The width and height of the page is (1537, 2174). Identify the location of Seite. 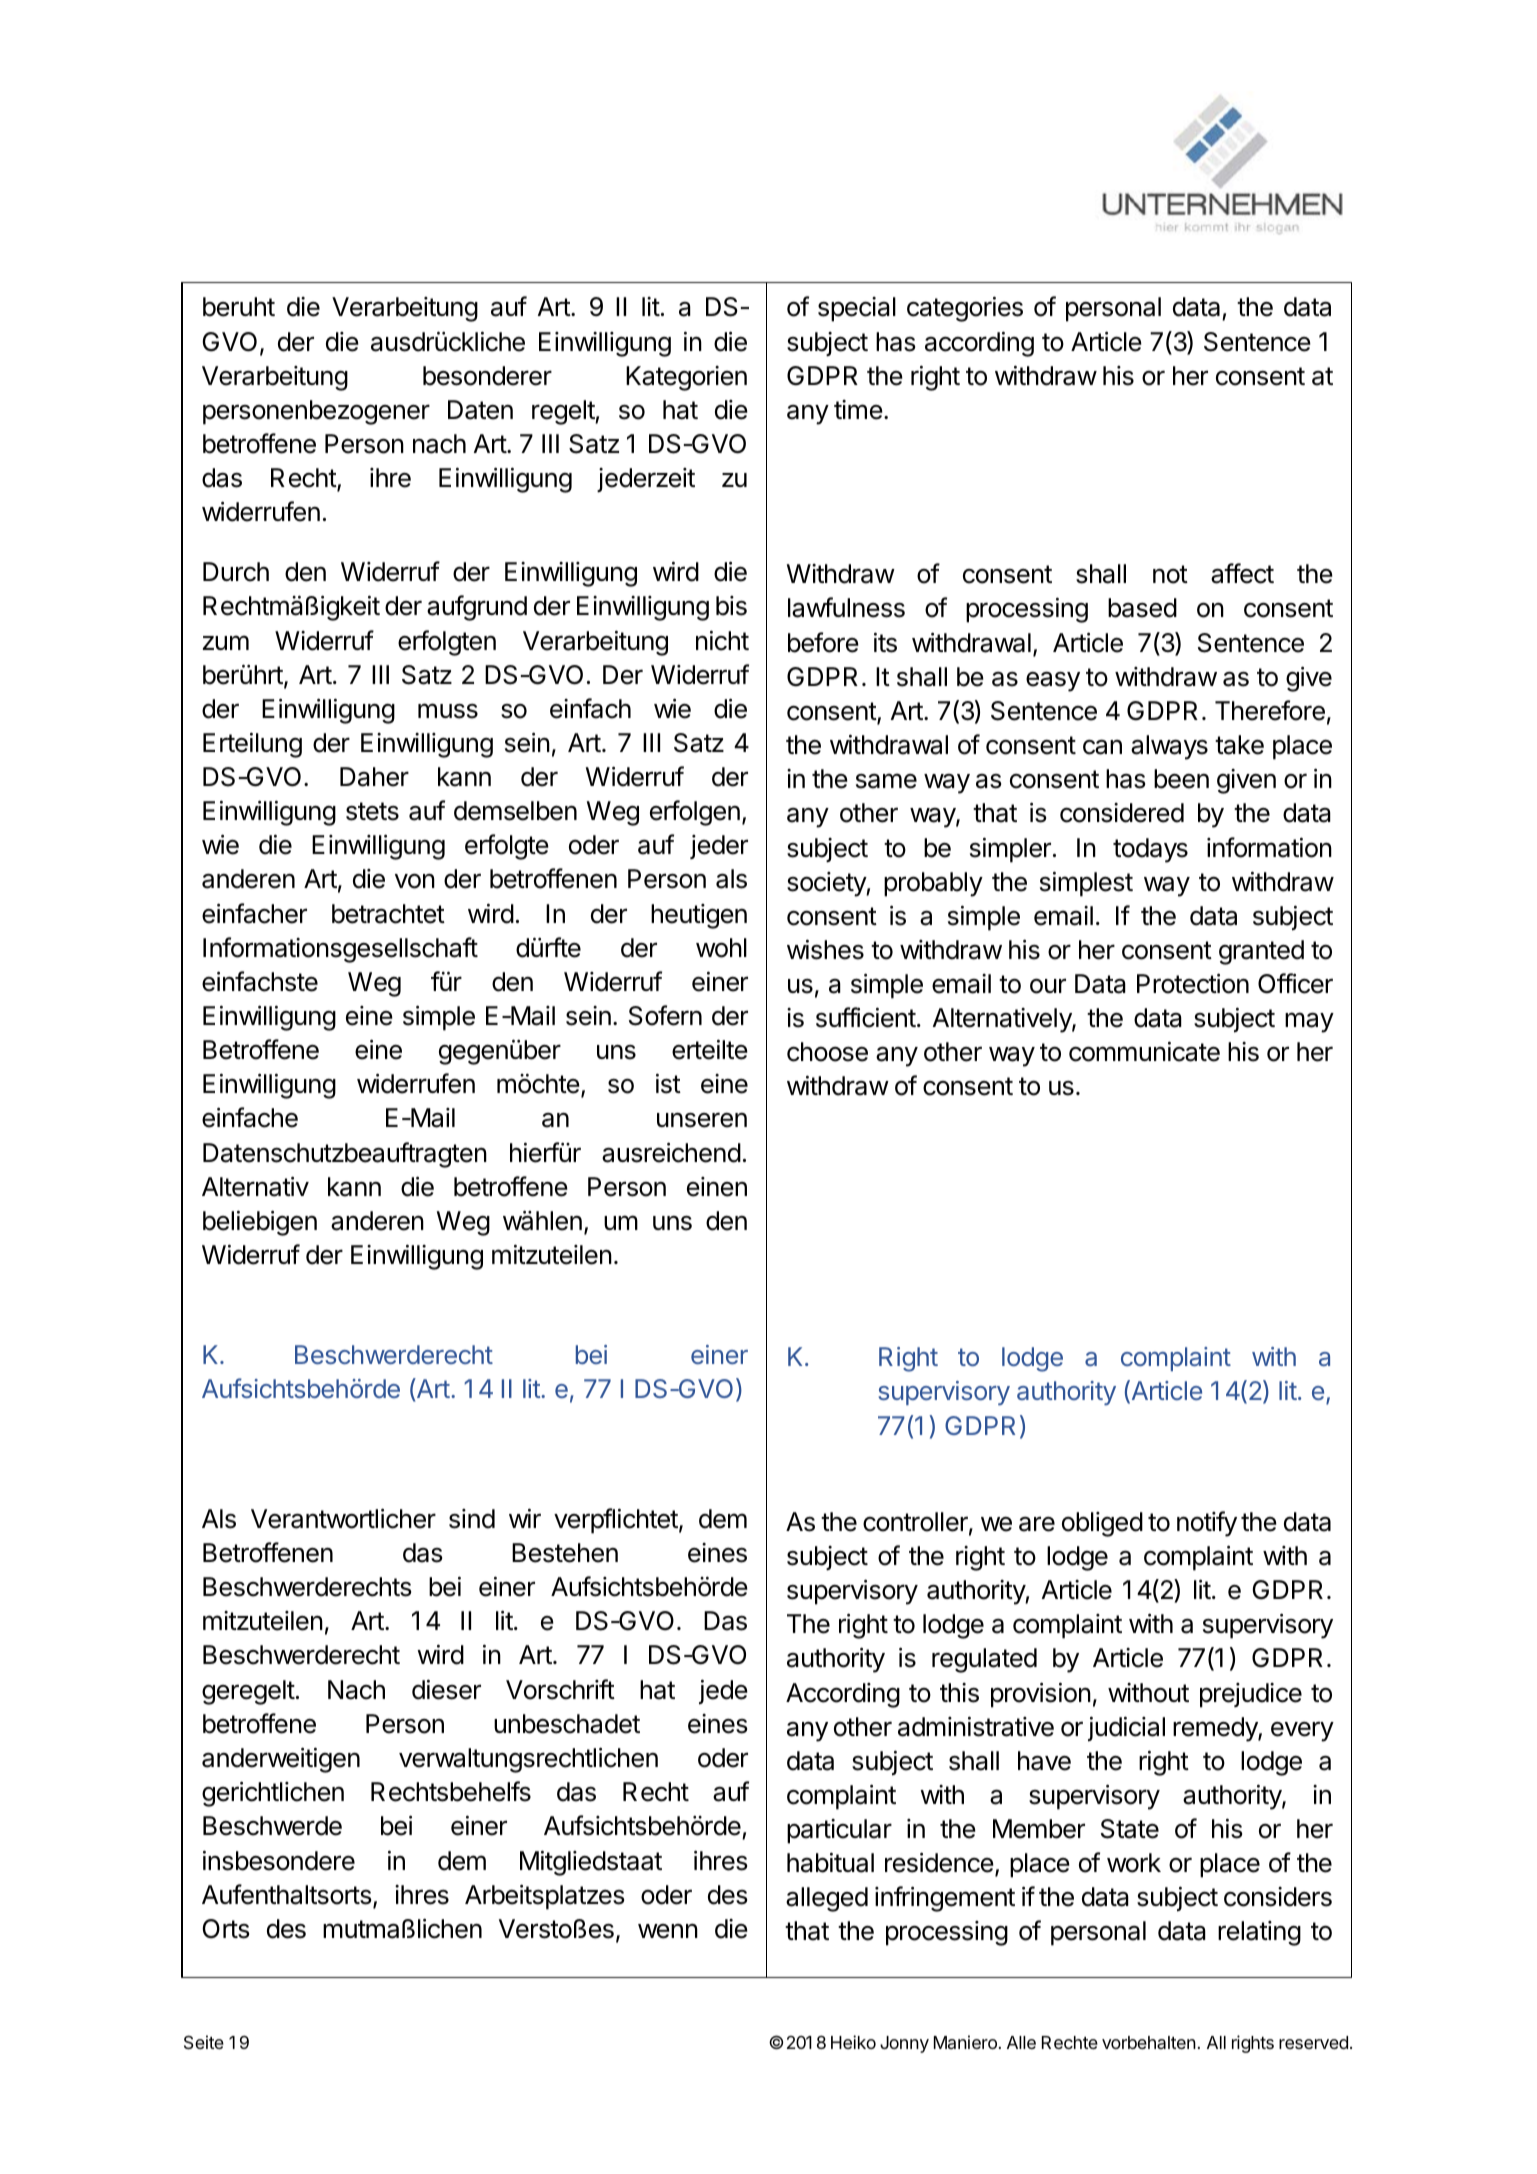
(204, 2042).
